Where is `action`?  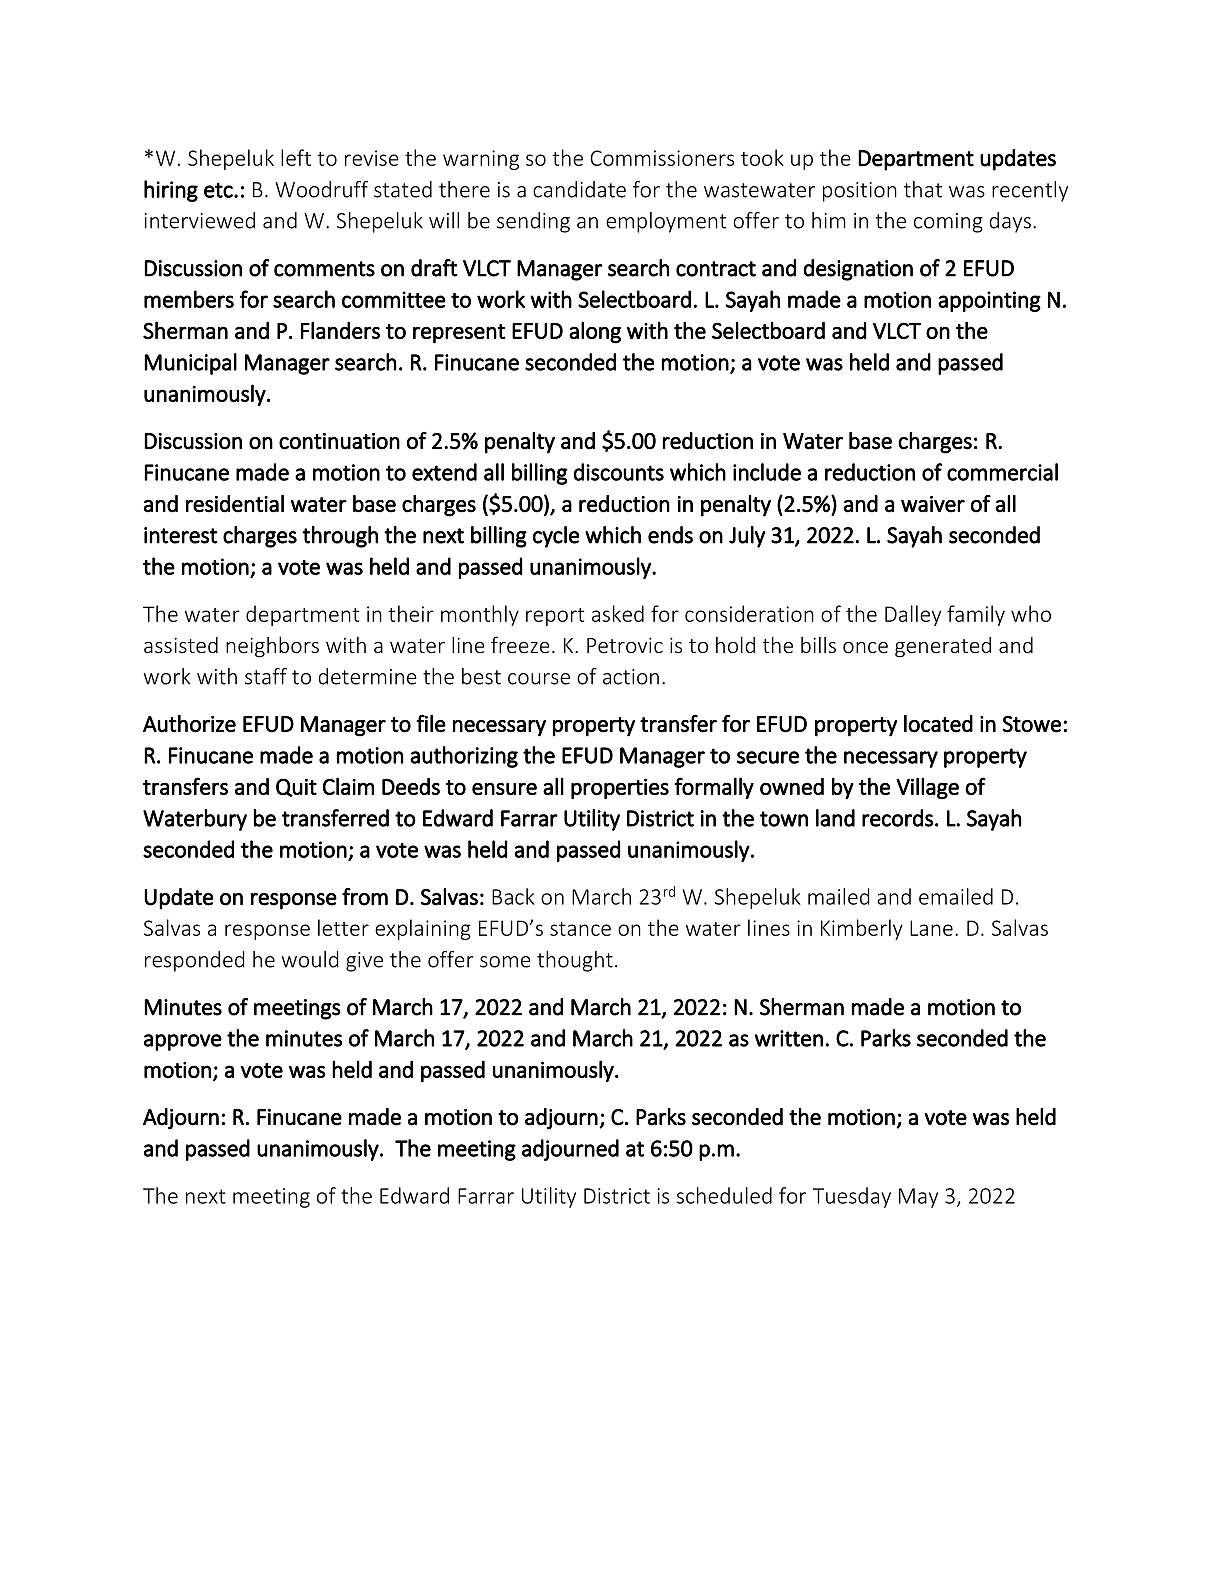
action is located at coordinates (631, 677).
